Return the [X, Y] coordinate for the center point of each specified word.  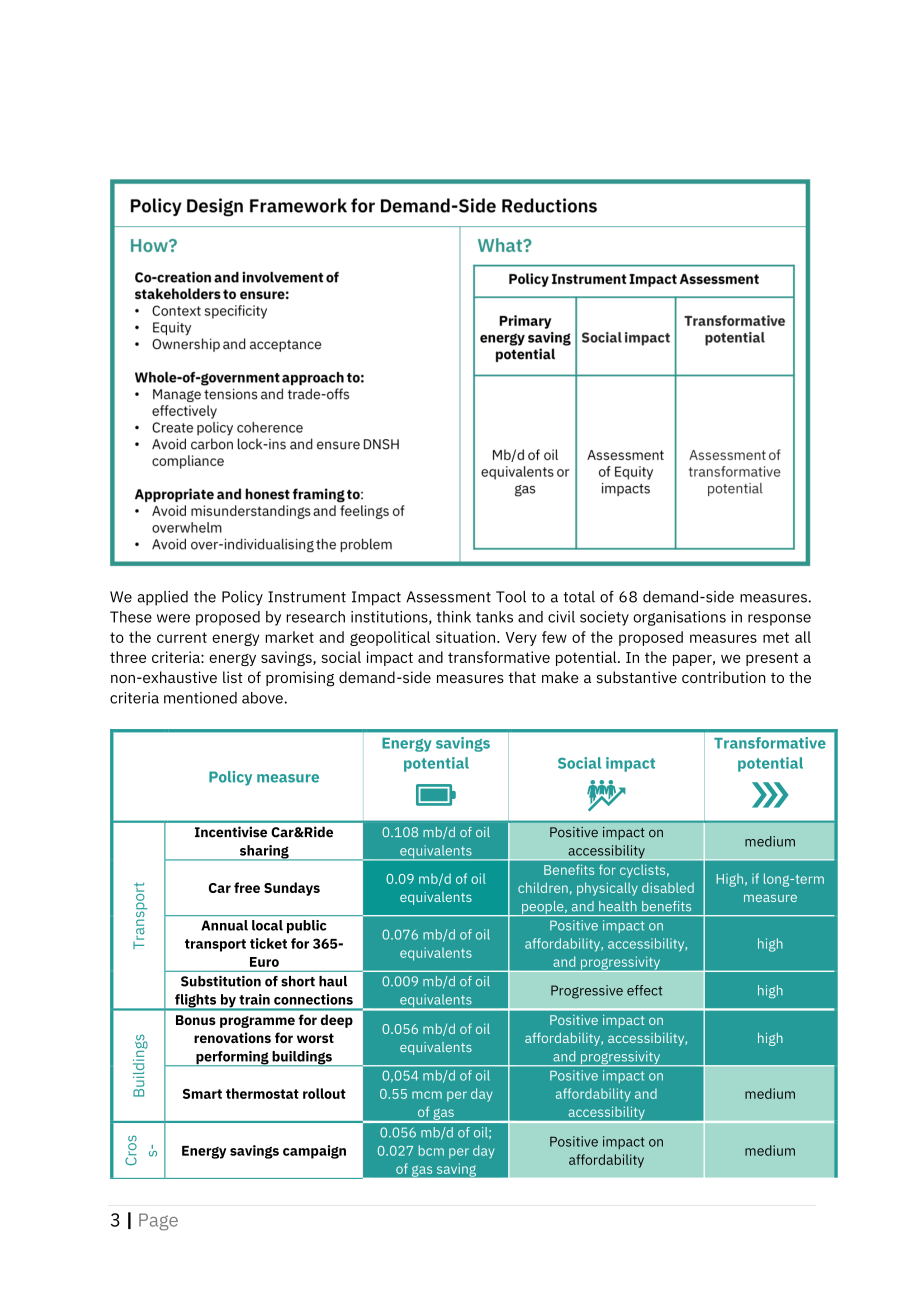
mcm [427, 1095]
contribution [723, 677]
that [522, 677]
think [454, 617]
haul [333, 981]
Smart [202, 1094]
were [173, 618]
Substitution [221, 981]
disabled [668, 887]
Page [158, 1222]
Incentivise [231, 832]
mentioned [200, 698]
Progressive [587, 992]
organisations [679, 618]
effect [644, 990]
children [543, 887]
